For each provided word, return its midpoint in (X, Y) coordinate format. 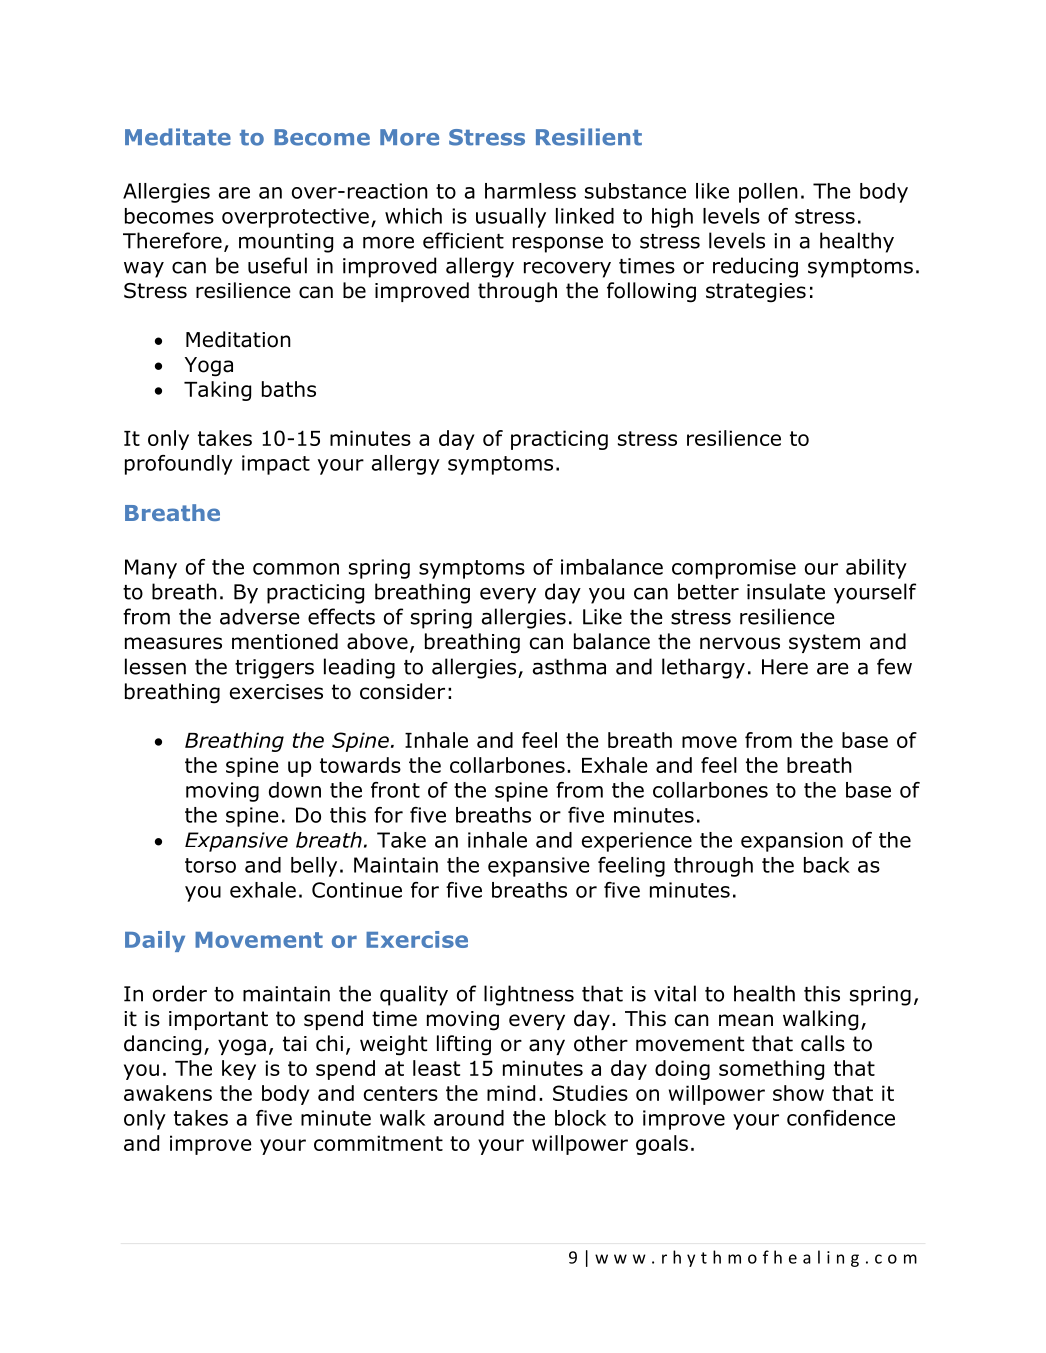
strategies (756, 293)
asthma (569, 666)
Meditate (178, 137)
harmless (530, 191)
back (827, 865)
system (824, 643)
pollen (768, 193)
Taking (217, 391)
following (651, 292)
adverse (260, 616)
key (239, 1070)
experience (637, 842)
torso (210, 865)
